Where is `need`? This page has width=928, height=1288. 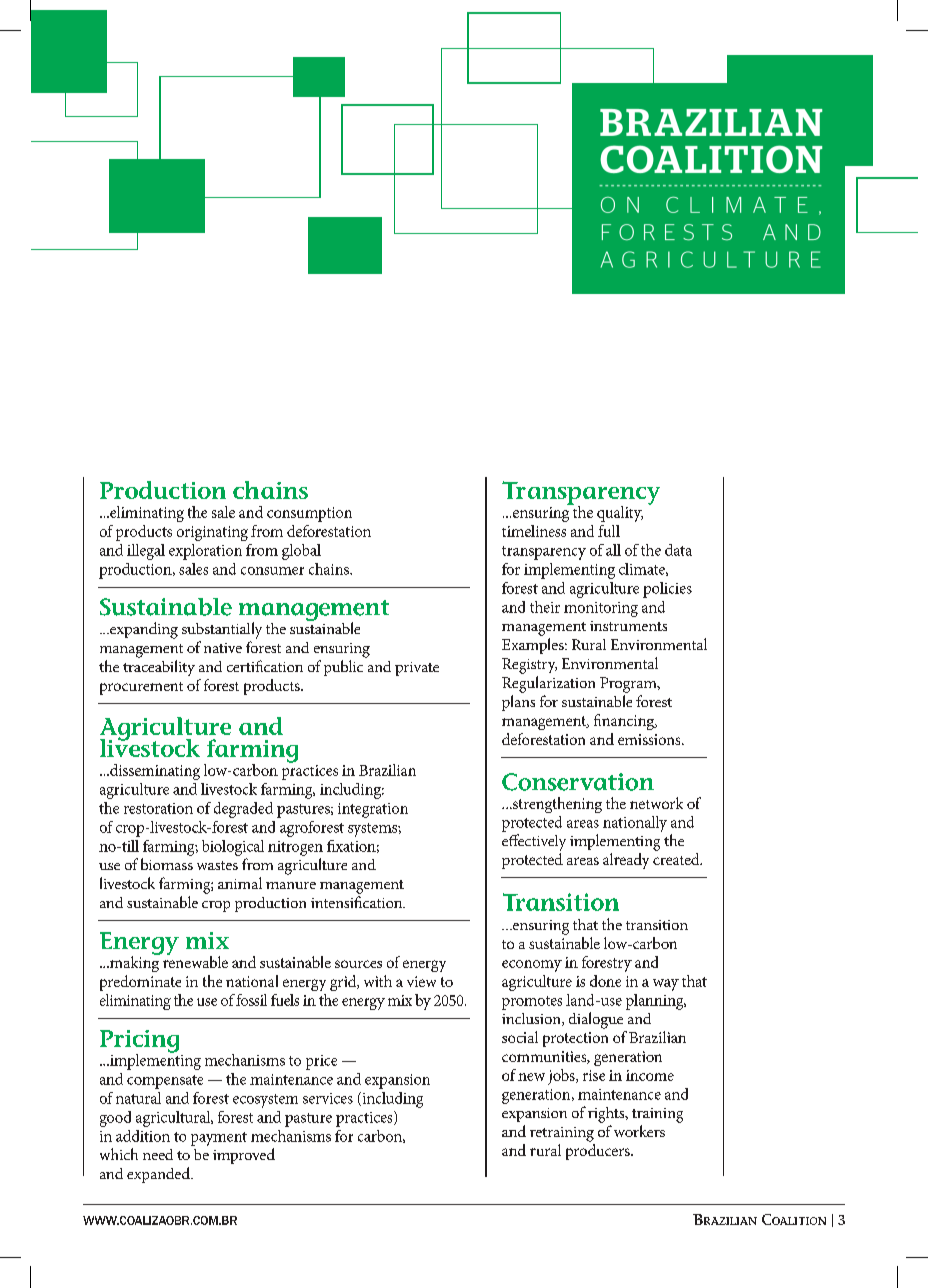 need is located at coordinates (158, 1154).
